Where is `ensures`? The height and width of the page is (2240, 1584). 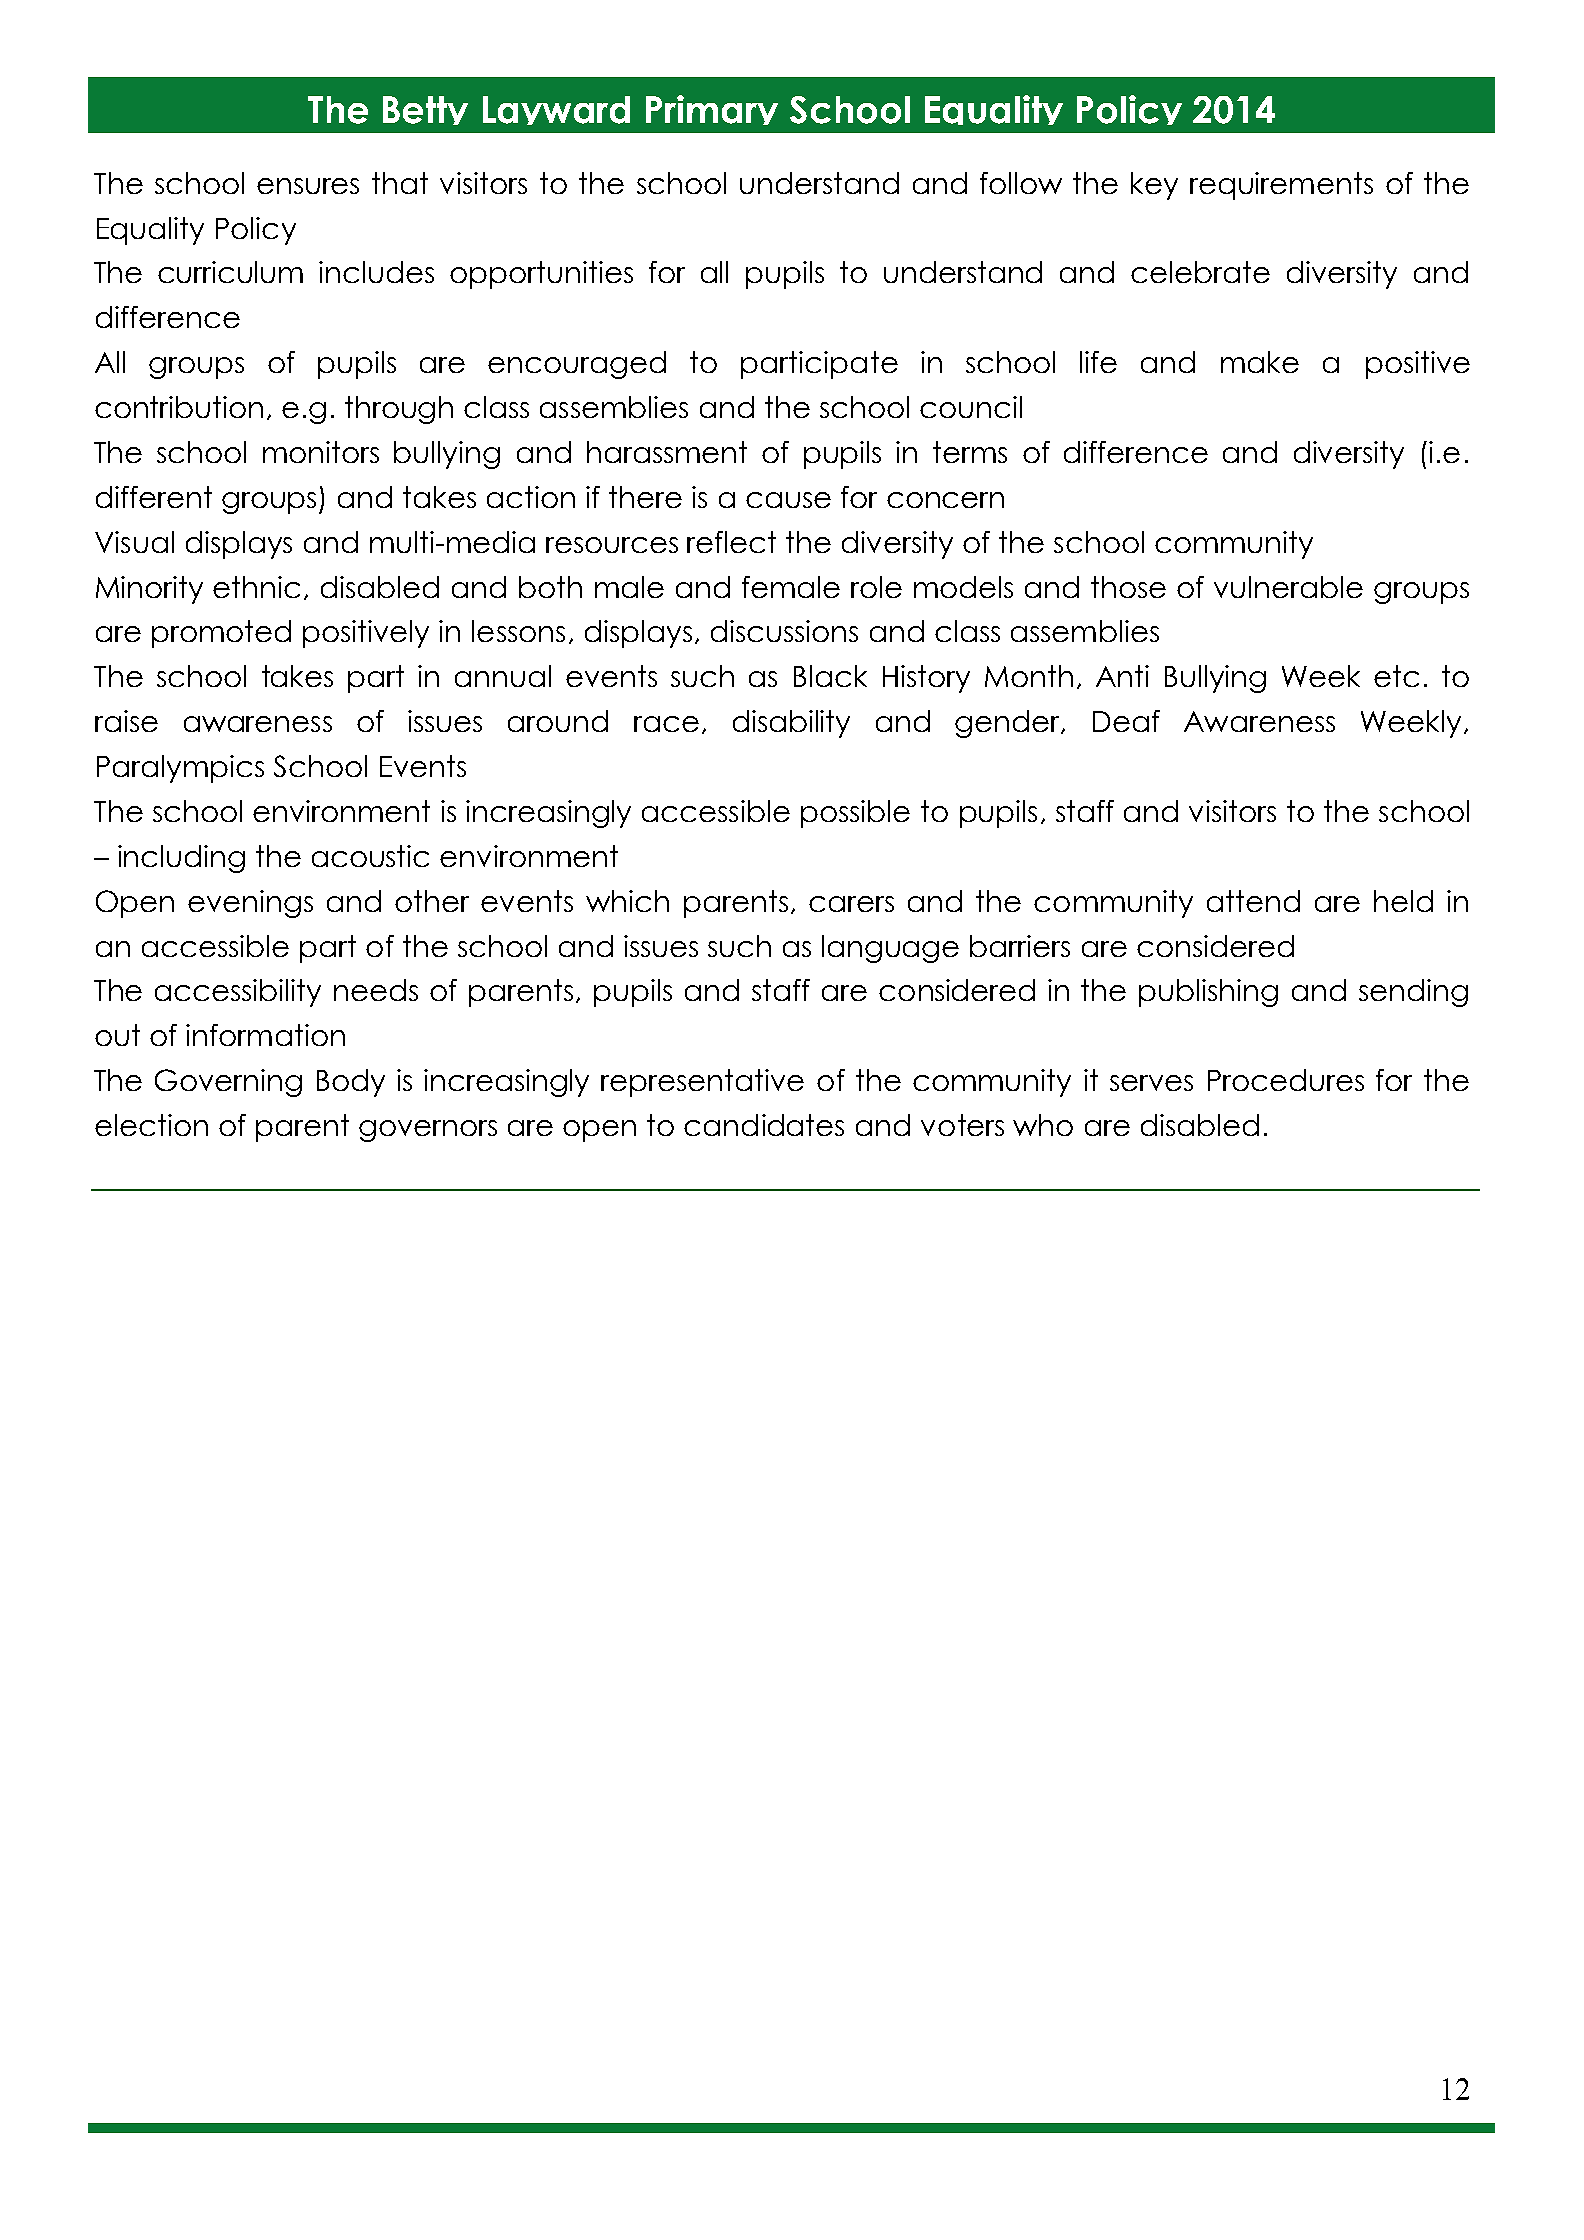
ensures is located at coordinates (308, 186).
